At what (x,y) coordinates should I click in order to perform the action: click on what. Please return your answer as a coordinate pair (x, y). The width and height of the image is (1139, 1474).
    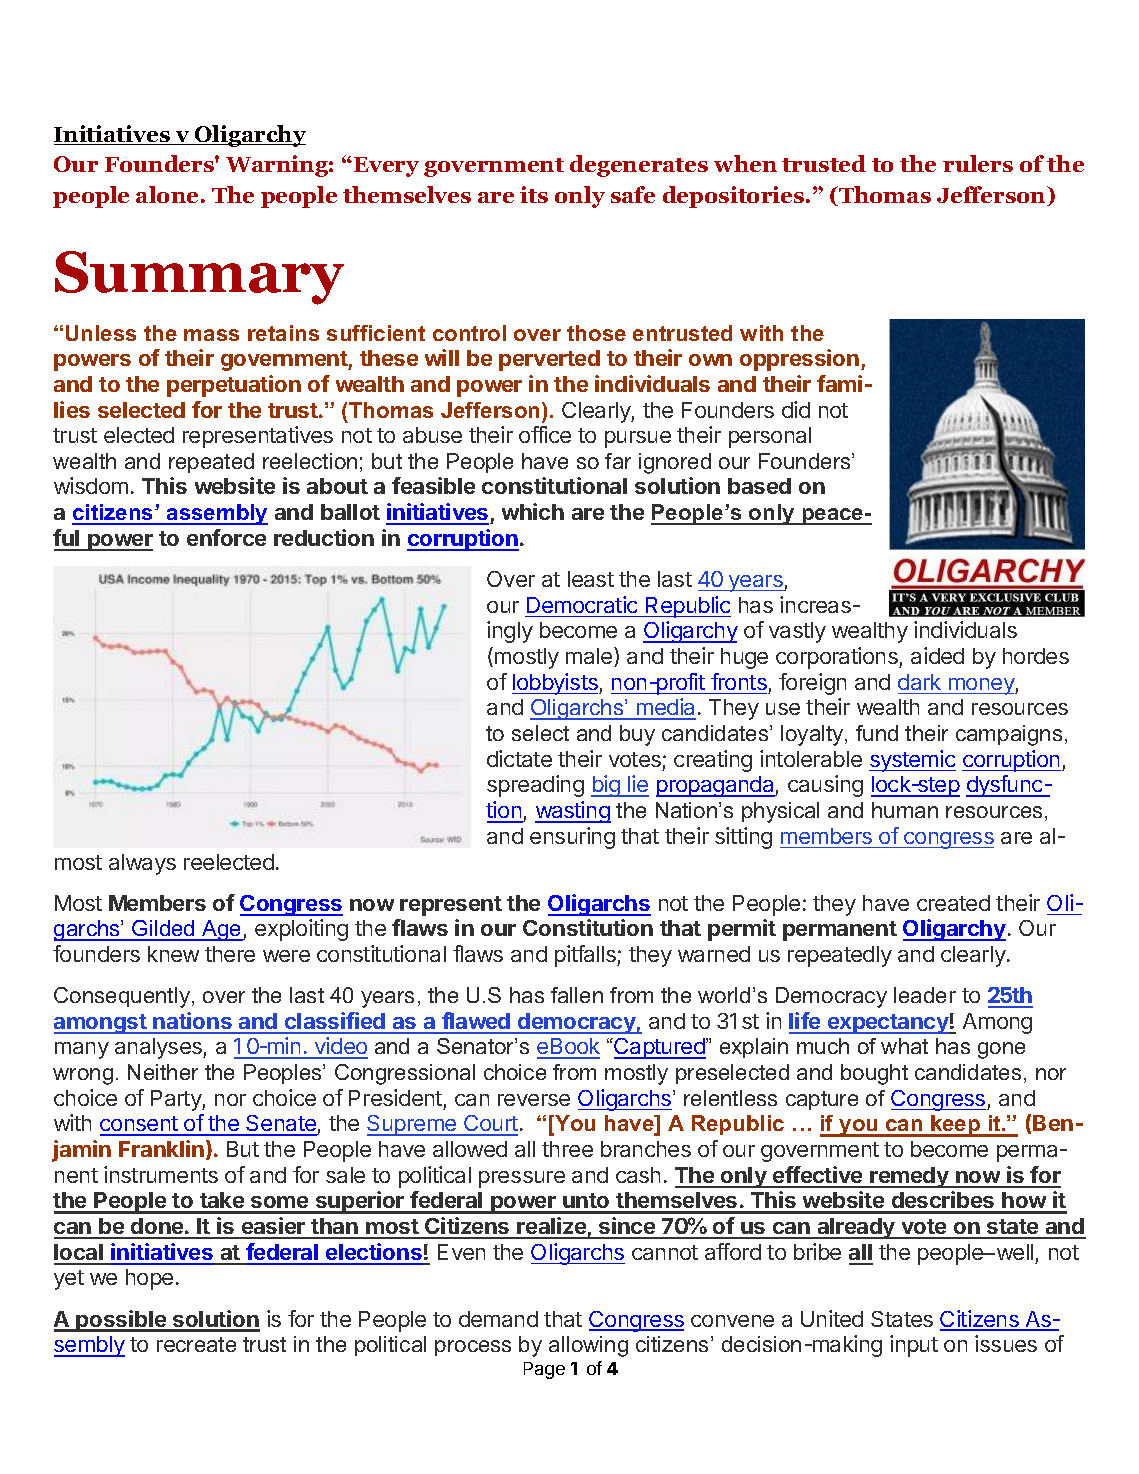
    Looking at the image, I should click on (904, 1046).
